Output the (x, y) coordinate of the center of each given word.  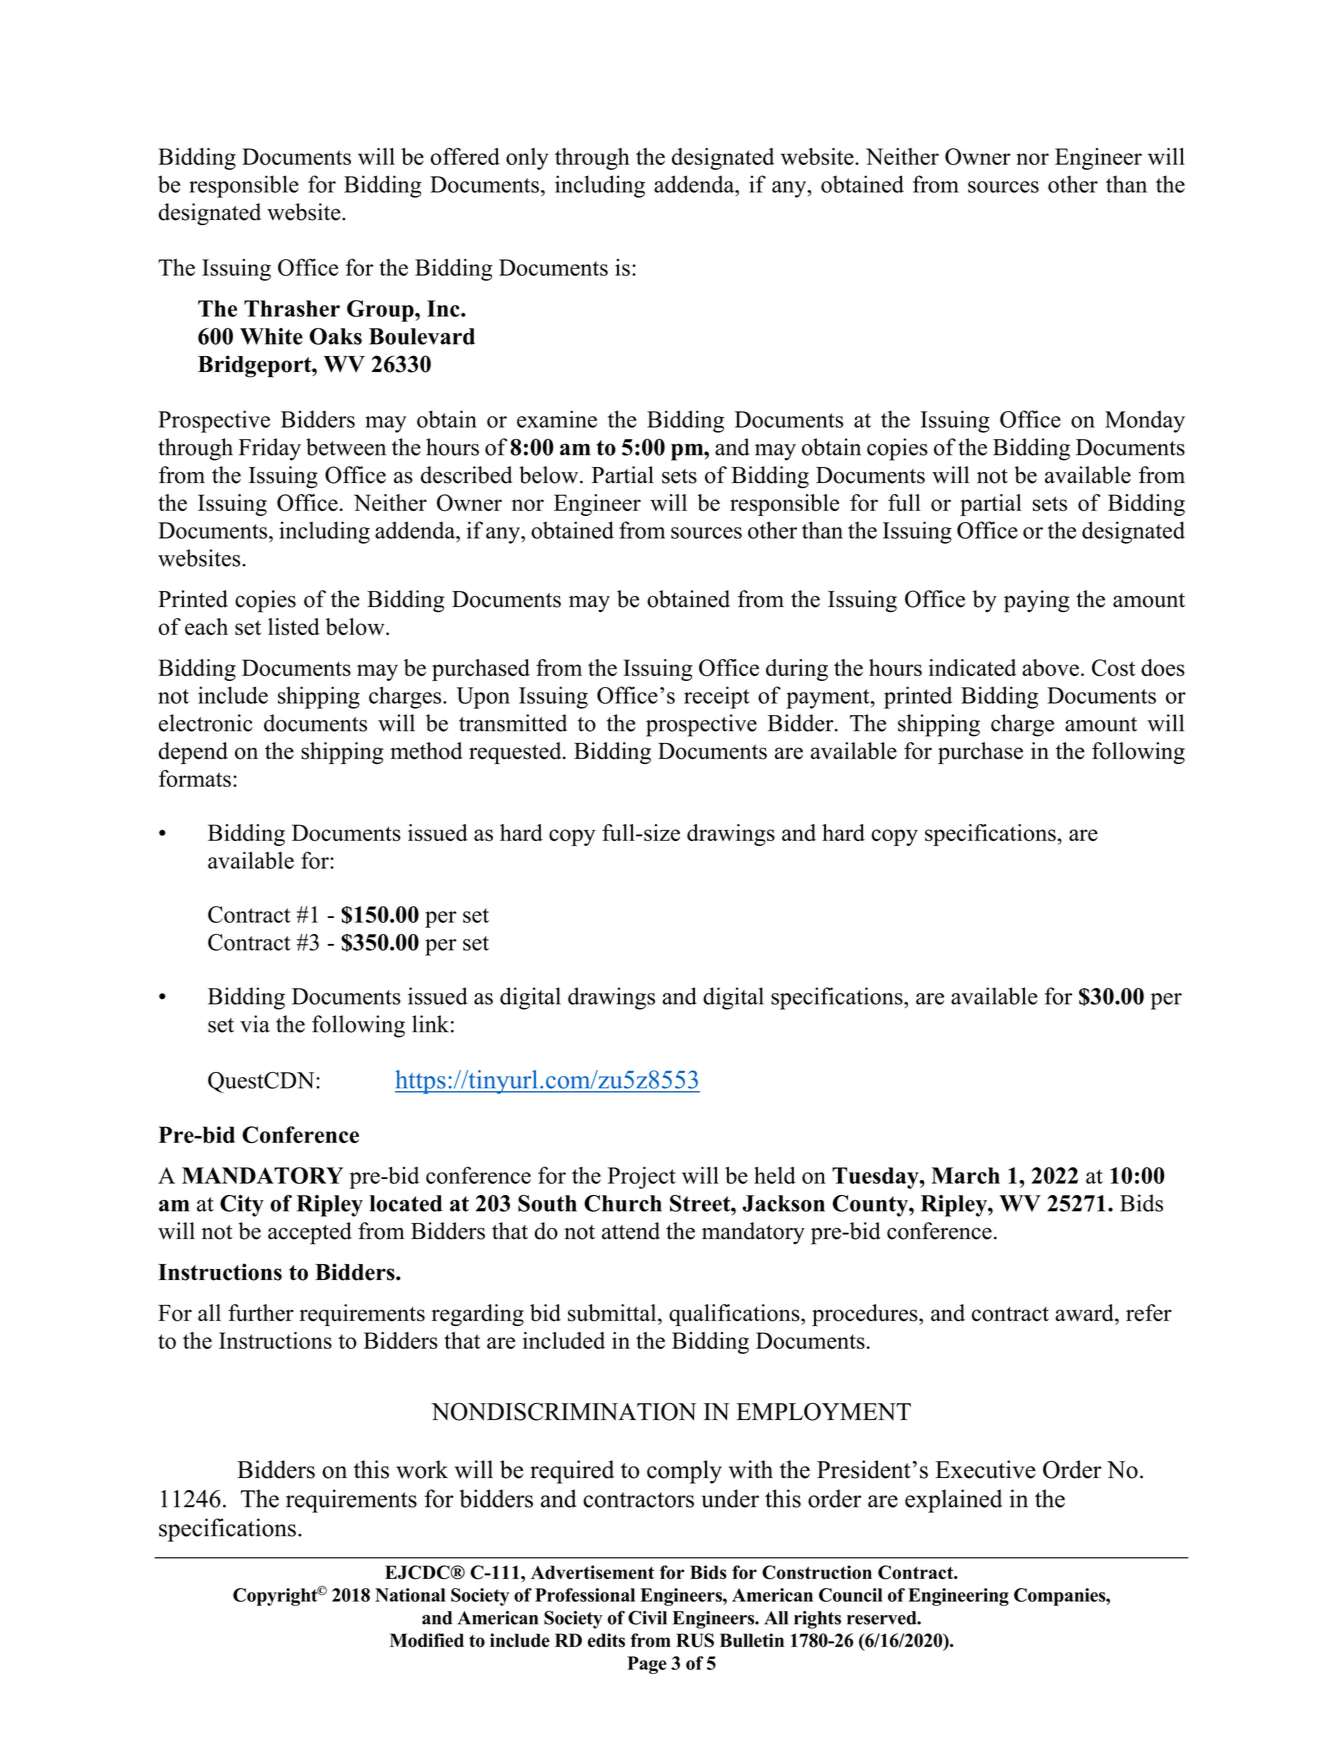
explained (953, 1501)
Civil (647, 1618)
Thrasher (292, 308)
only (527, 159)
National (410, 1595)
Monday (1145, 421)
